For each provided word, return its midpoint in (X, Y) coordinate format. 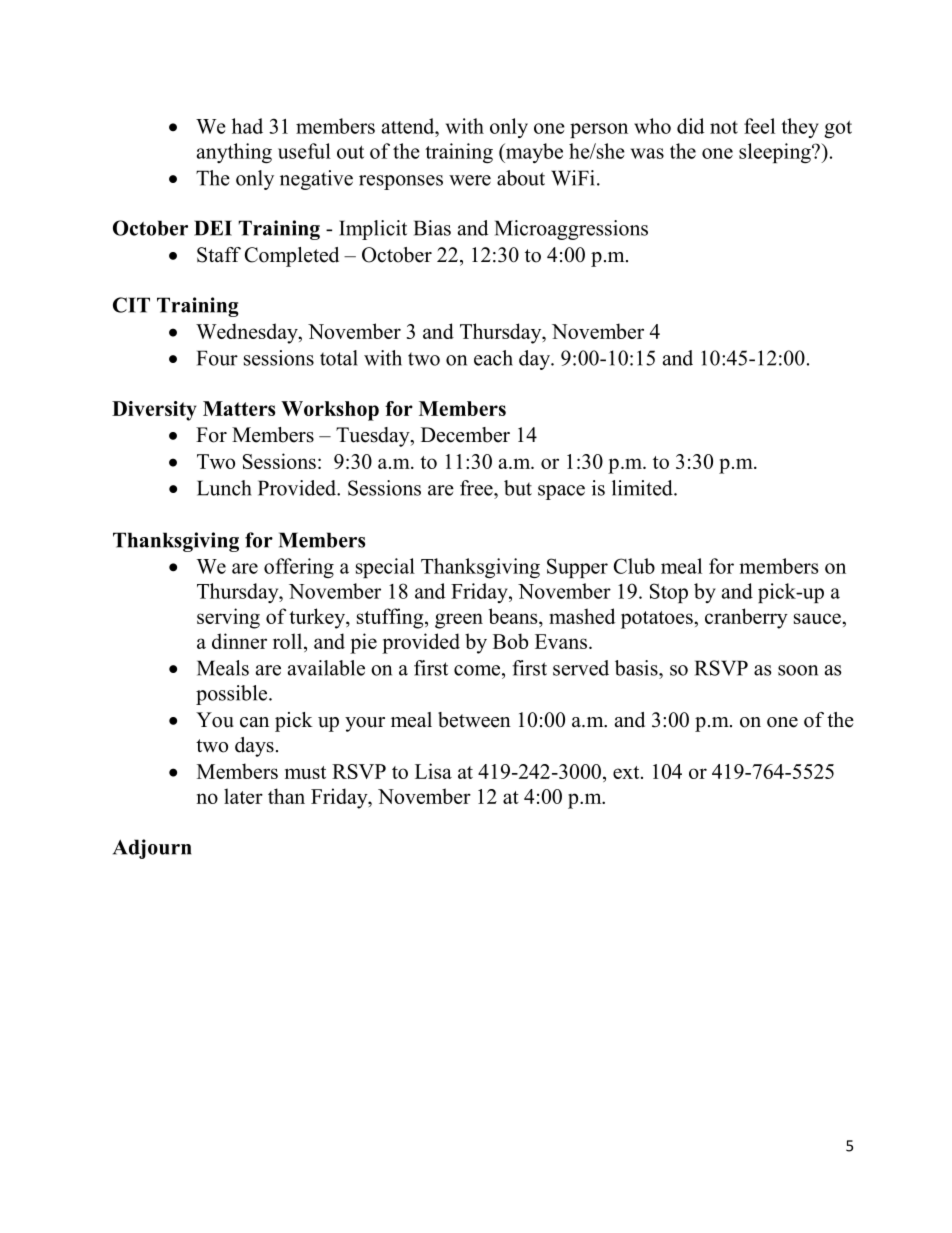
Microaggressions (571, 230)
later (243, 796)
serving (228, 618)
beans (514, 617)
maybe (533, 153)
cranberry (746, 618)
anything (234, 153)
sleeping (776, 153)
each (493, 358)
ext (627, 772)
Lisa (433, 771)
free (477, 488)
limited (643, 488)
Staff (219, 255)
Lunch (224, 488)
